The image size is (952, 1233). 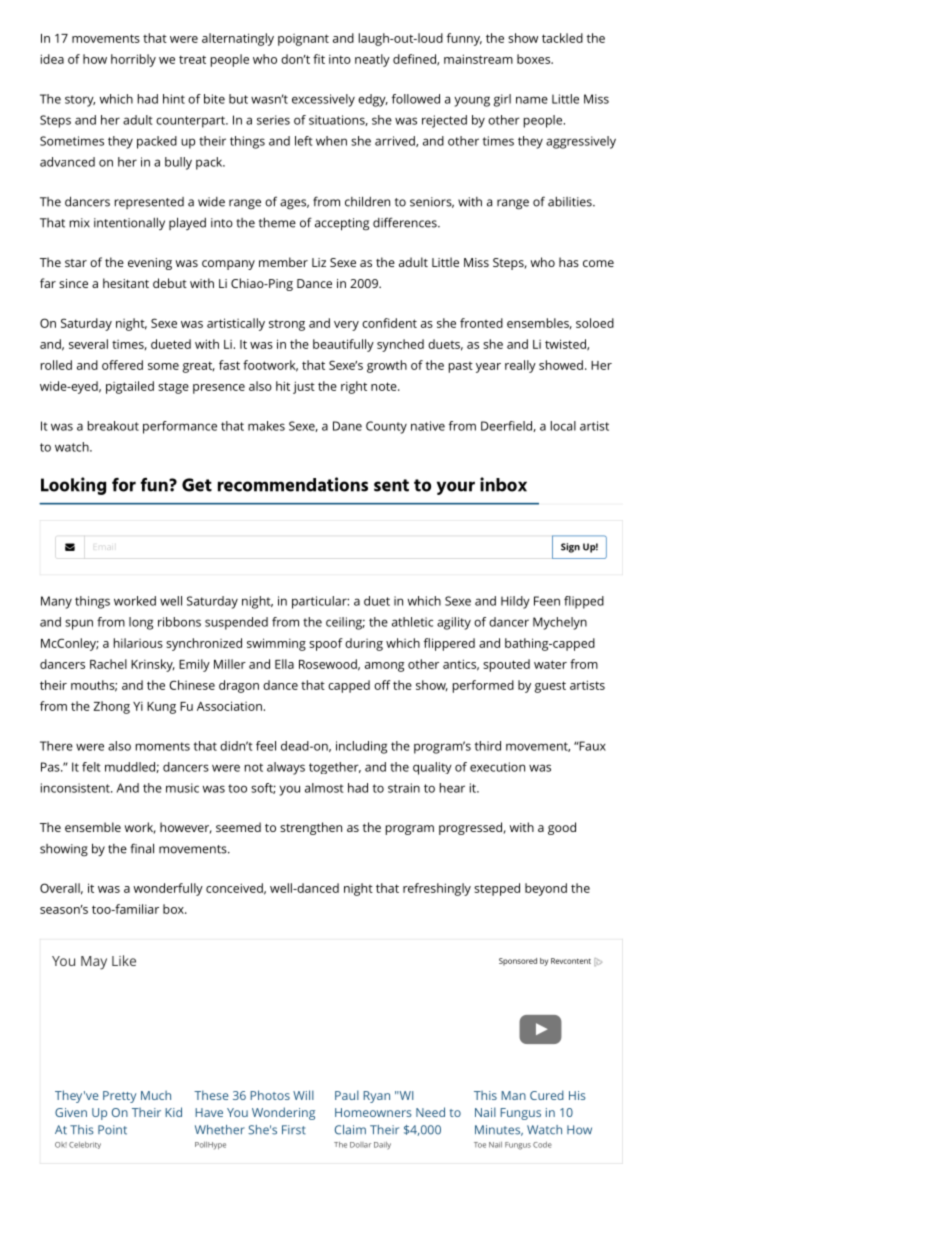 I want to click on excessively, so click(x=323, y=100).
